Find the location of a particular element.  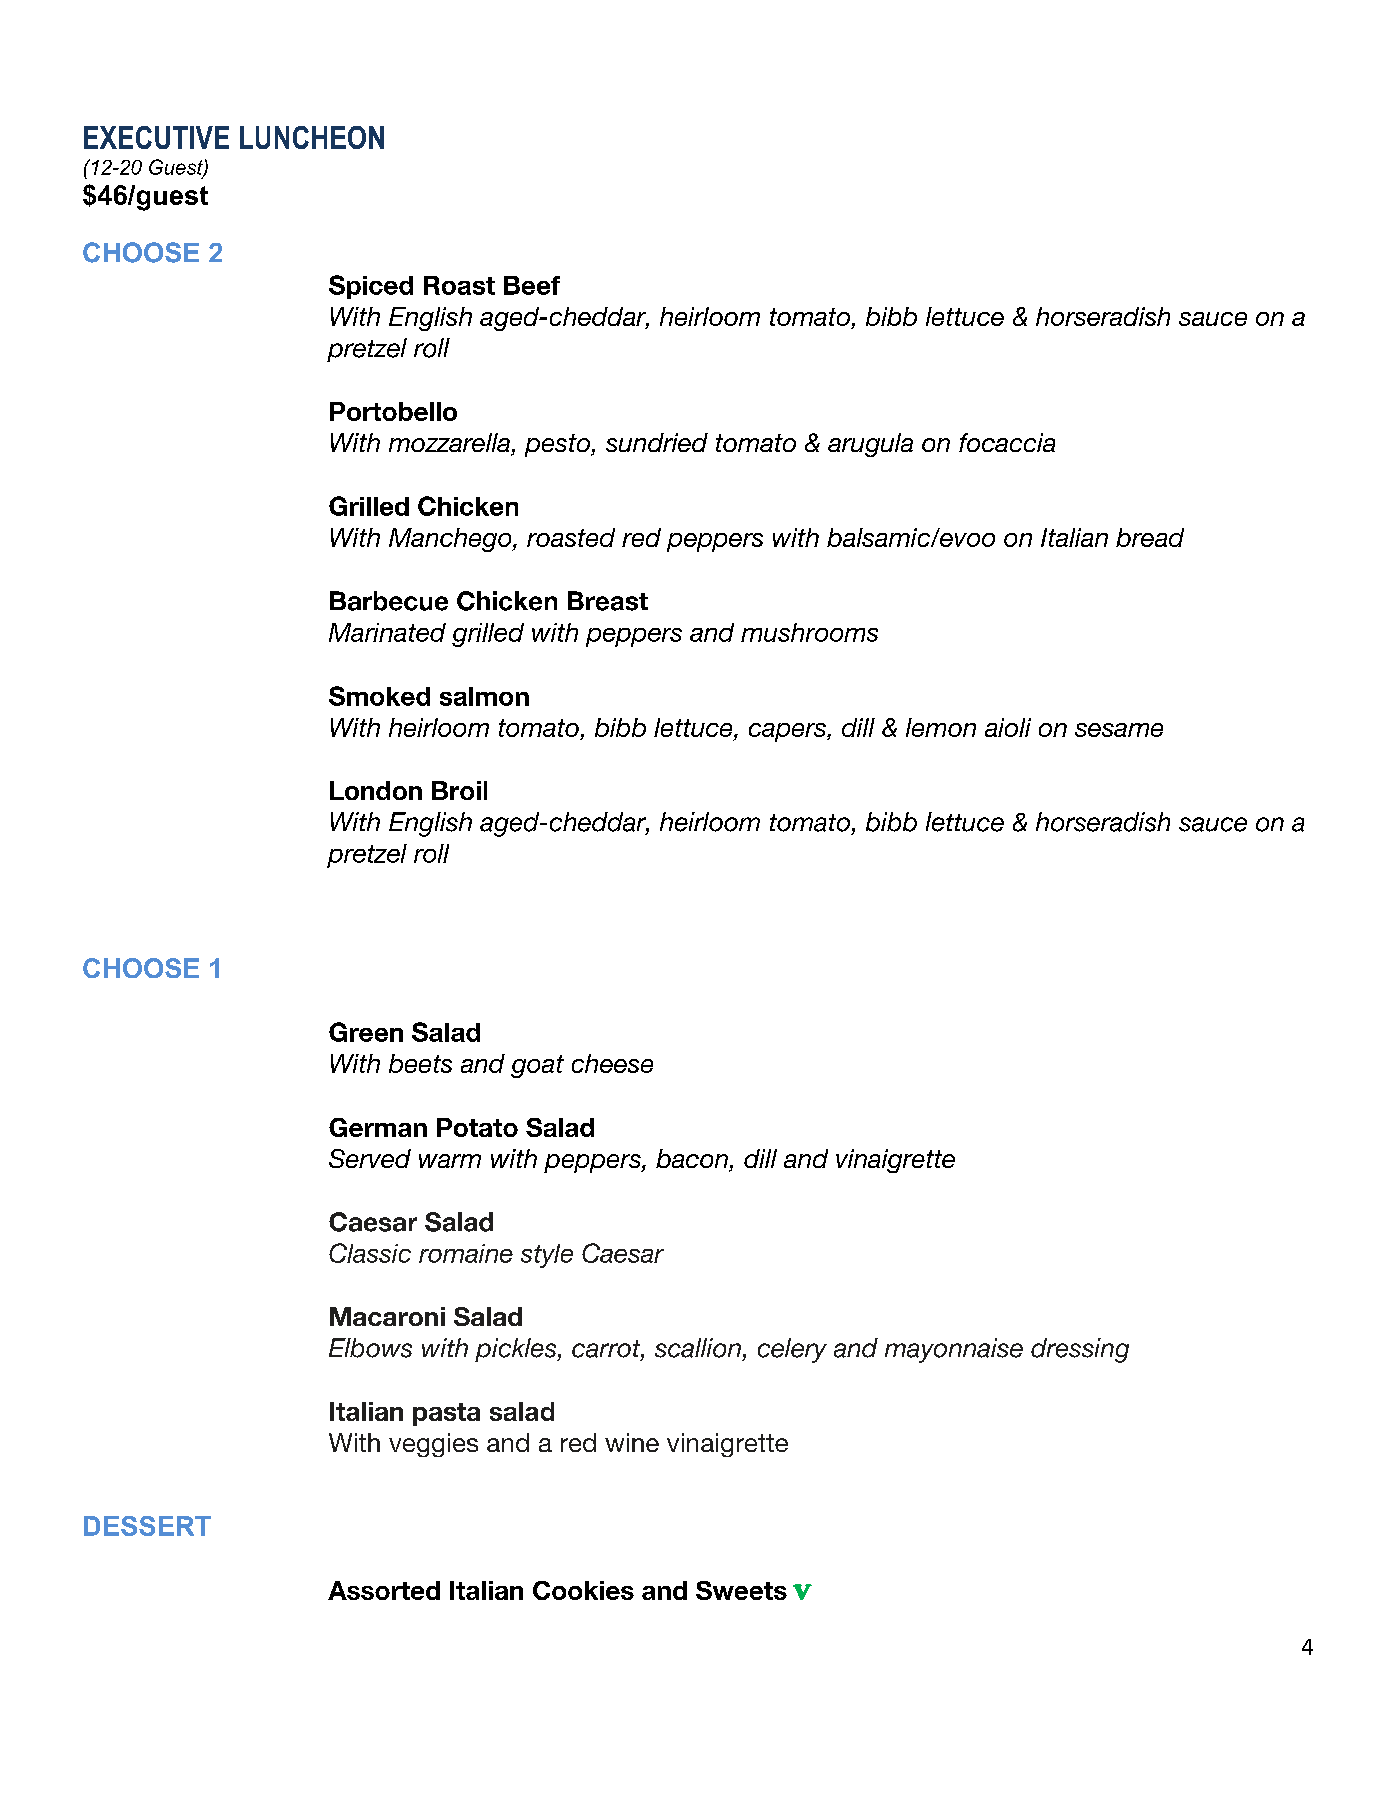

Assorted is located at coordinates (384, 1590).
